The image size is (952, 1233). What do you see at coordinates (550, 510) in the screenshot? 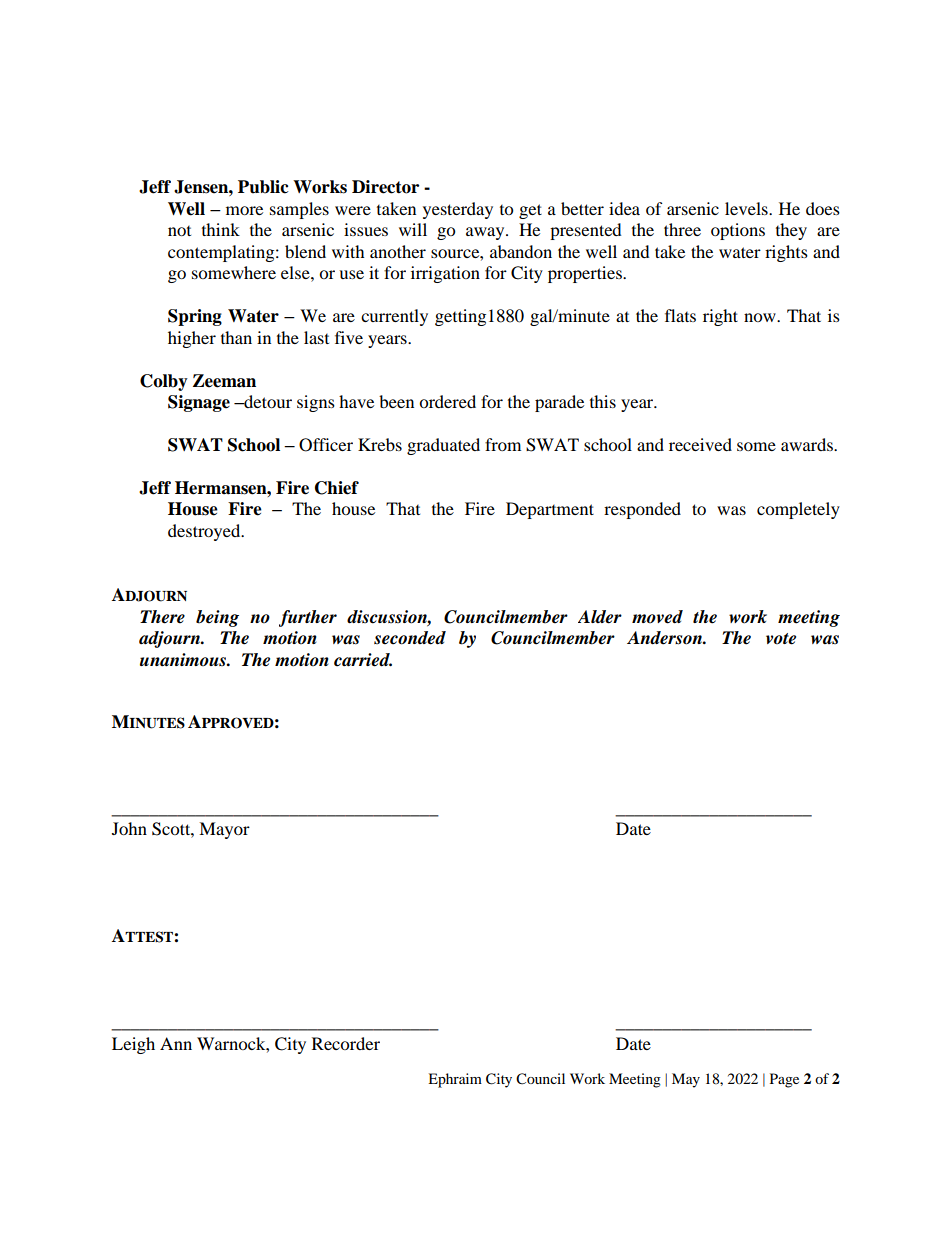
I see `Department` at bounding box center [550, 510].
